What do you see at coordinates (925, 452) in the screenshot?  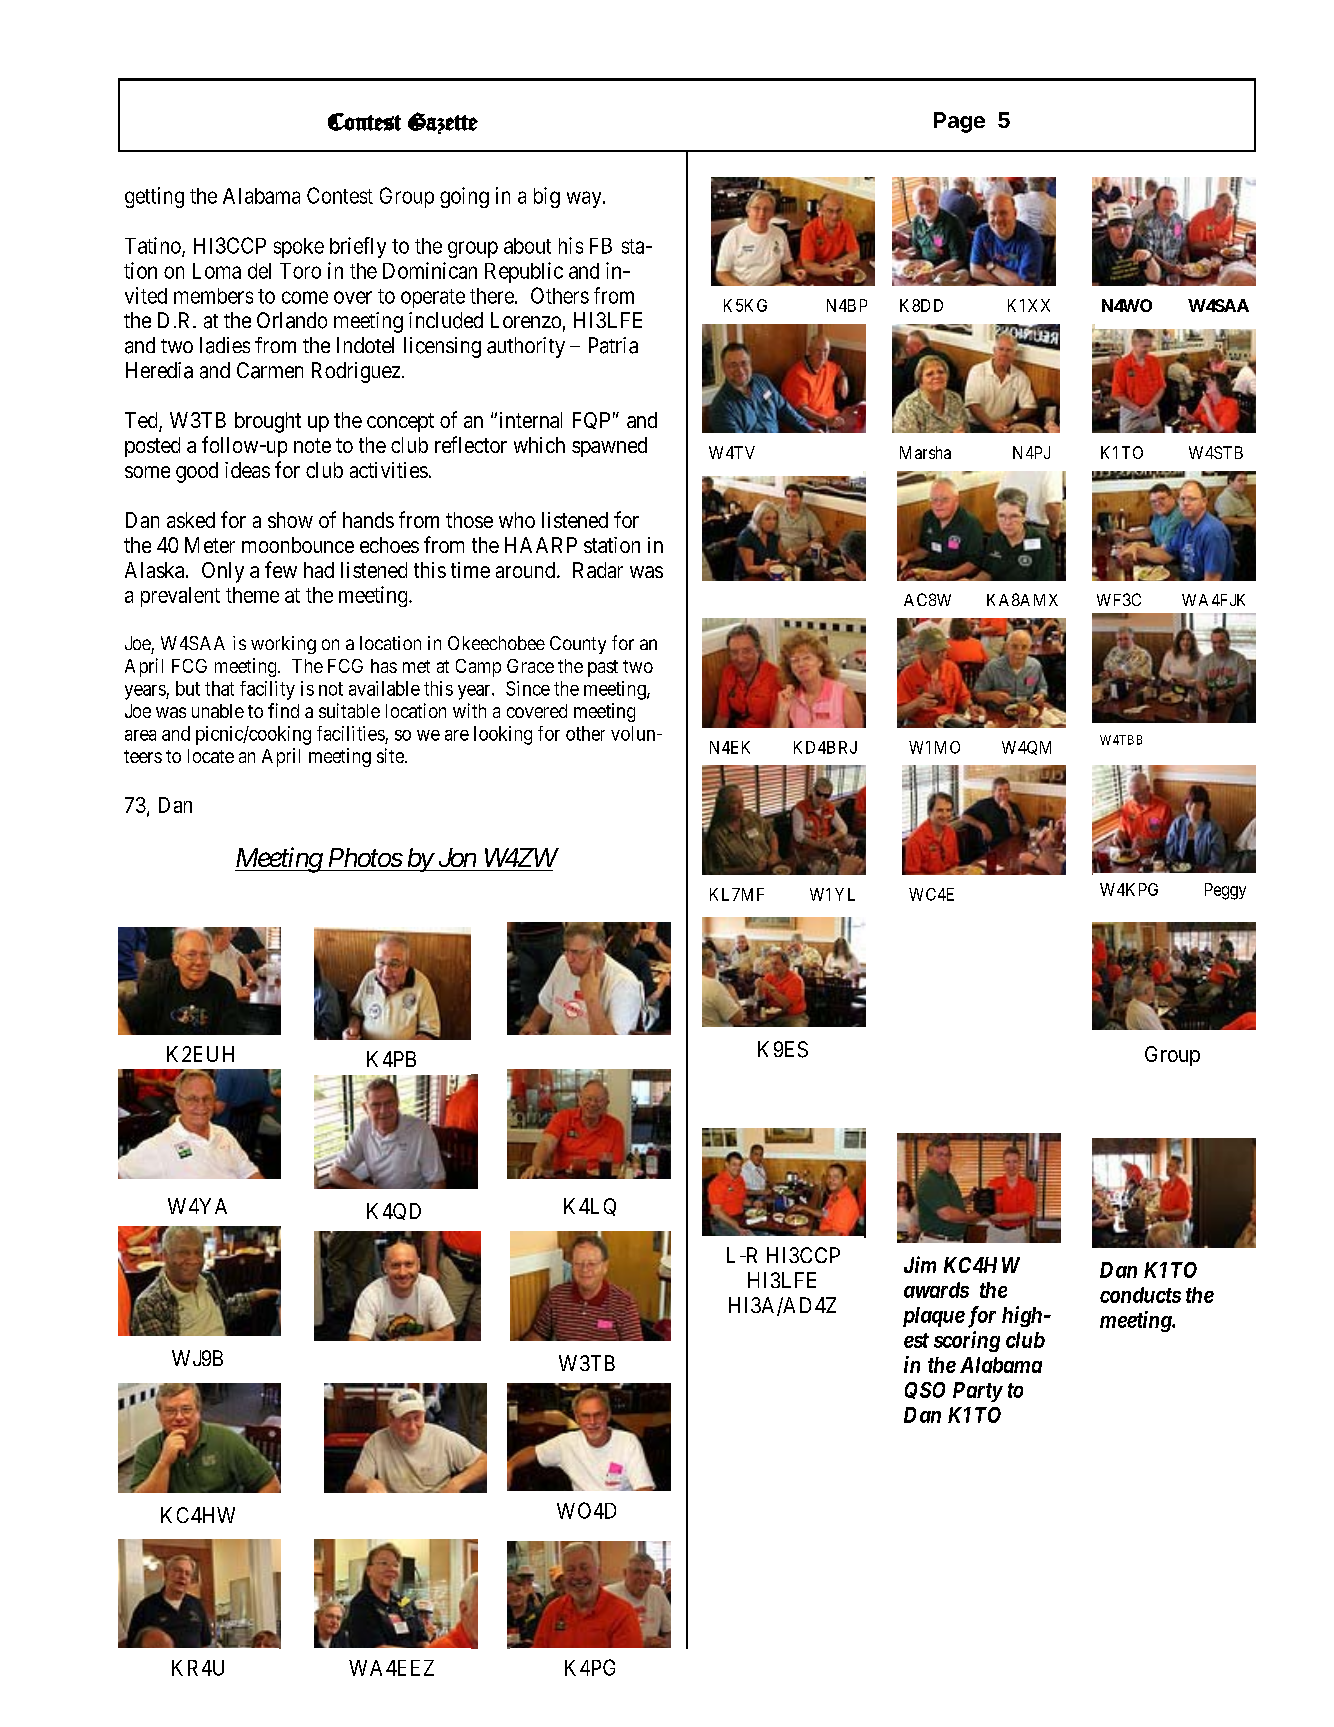 I see `Marsha` at bounding box center [925, 452].
